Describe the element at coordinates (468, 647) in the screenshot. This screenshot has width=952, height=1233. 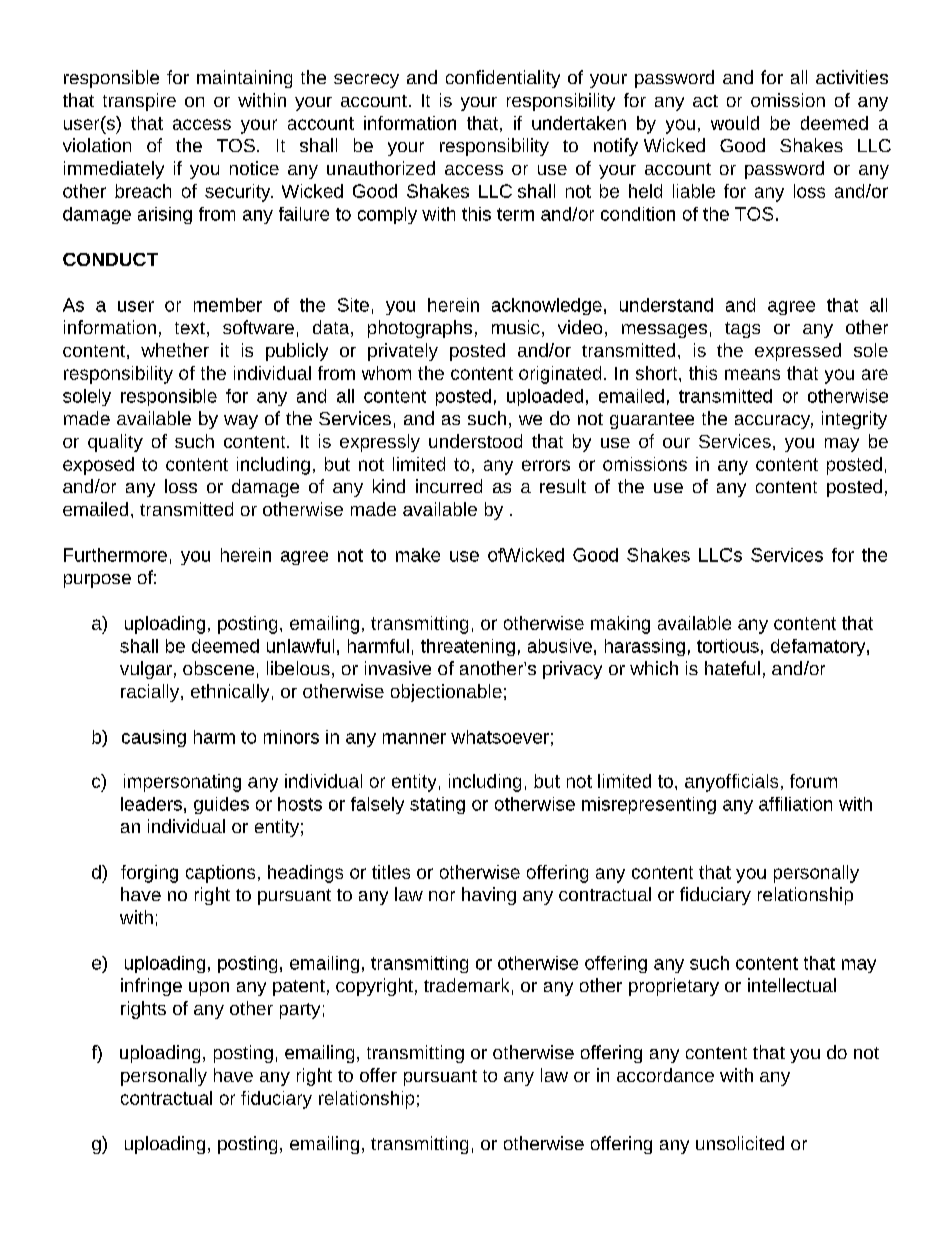
I see `threatening` at that location.
